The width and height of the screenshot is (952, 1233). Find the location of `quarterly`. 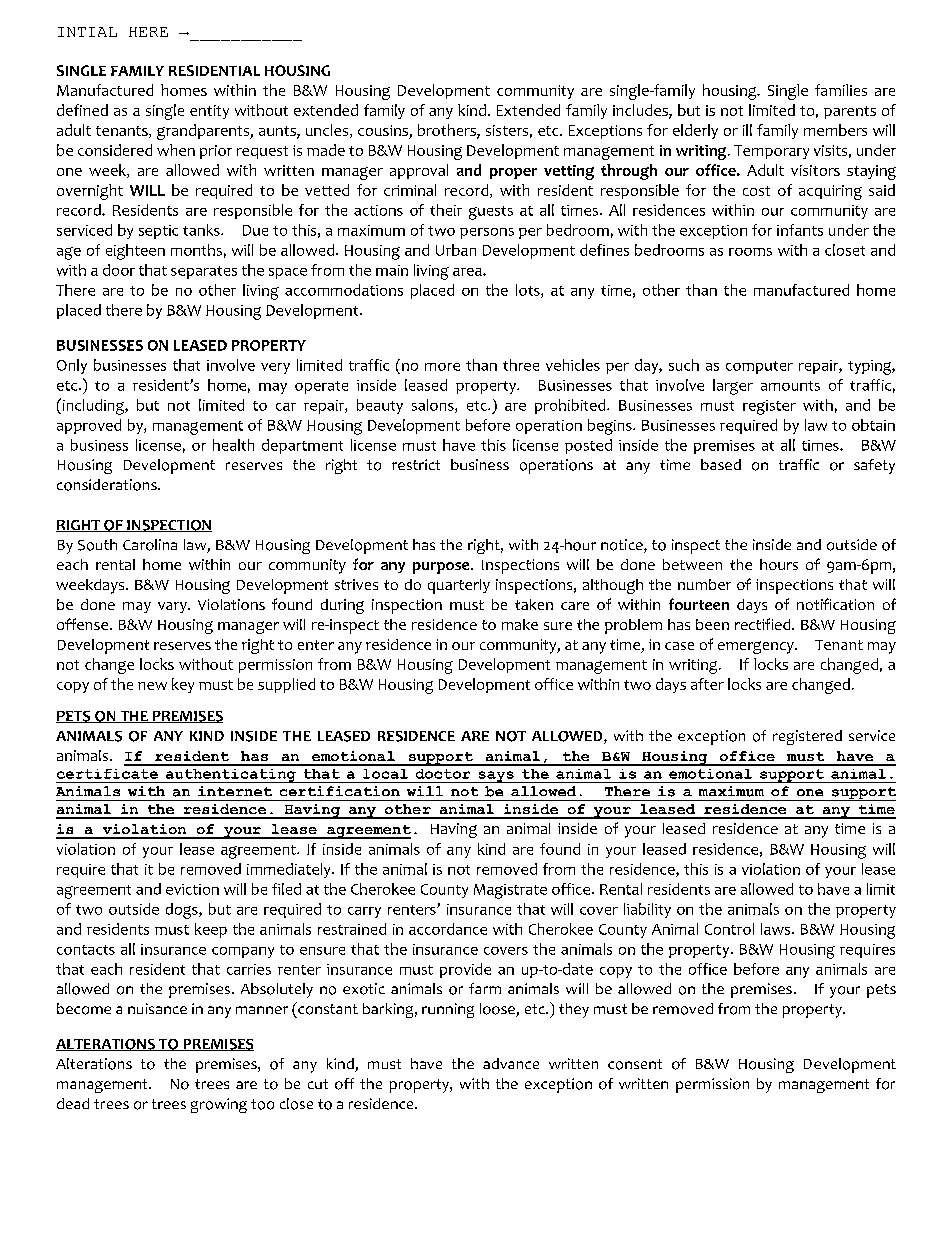

quarterly is located at coordinates (459, 586).
